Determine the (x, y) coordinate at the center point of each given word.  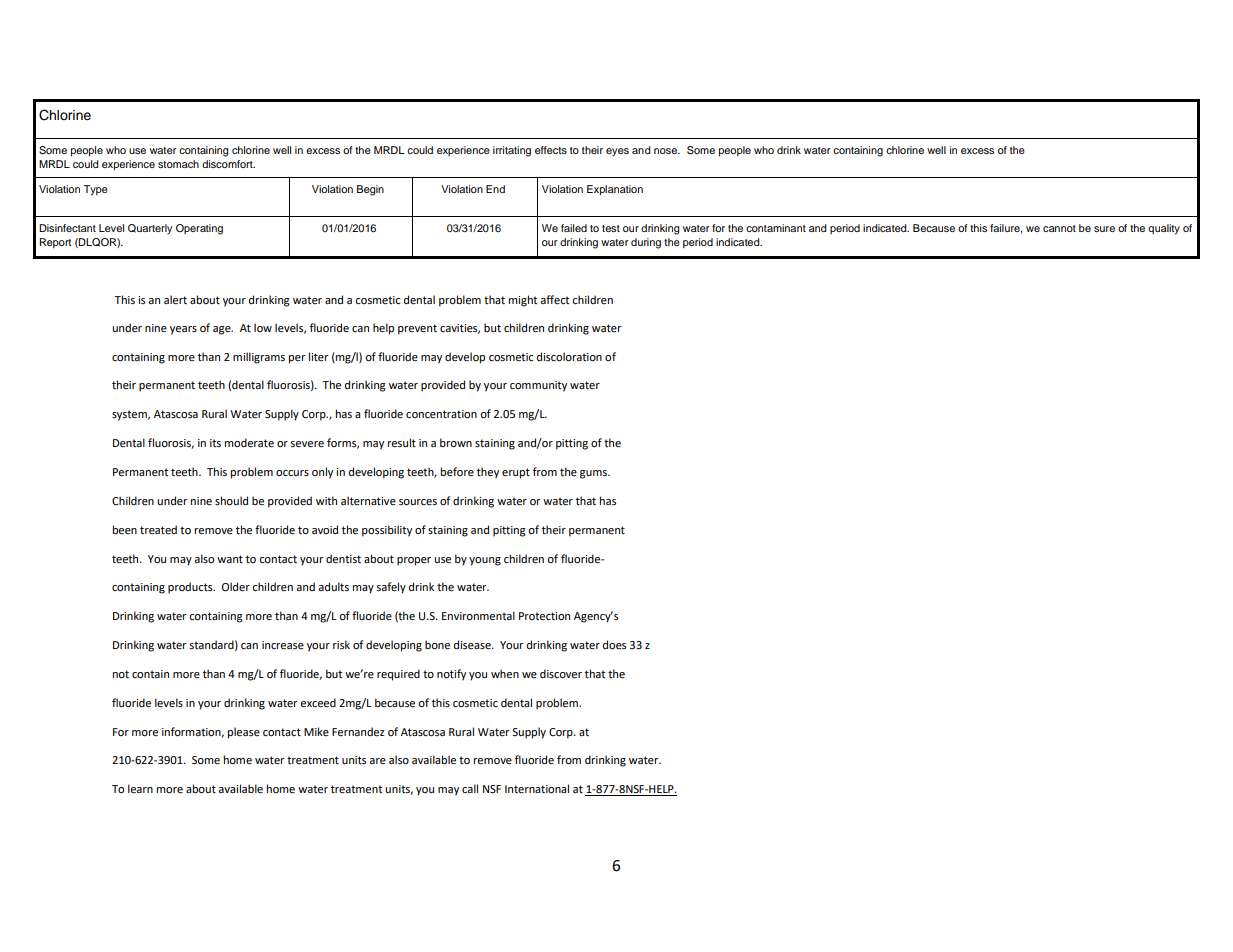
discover (561, 674)
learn (140, 789)
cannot (1059, 228)
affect (554, 300)
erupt (516, 473)
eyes (617, 152)
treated (158, 530)
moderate (249, 443)
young (485, 561)
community (538, 386)
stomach (178, 164)
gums (594, 474)
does (614, 644)
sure (1104, 229)
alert (175, 300)
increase (283, 645)
